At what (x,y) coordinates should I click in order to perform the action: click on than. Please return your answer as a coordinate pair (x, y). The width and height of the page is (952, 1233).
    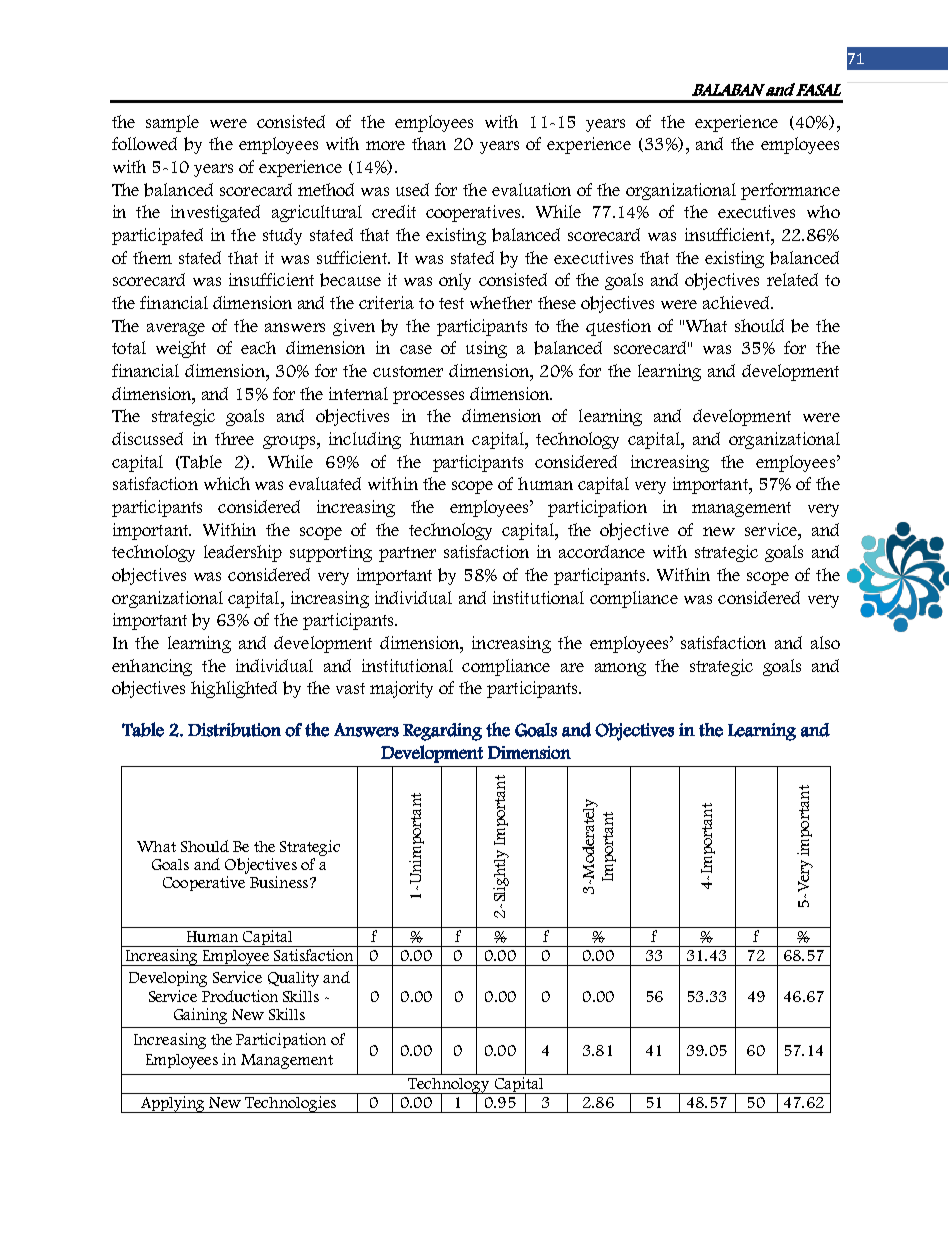
    Looking at the image, I should click on (429, 143).
